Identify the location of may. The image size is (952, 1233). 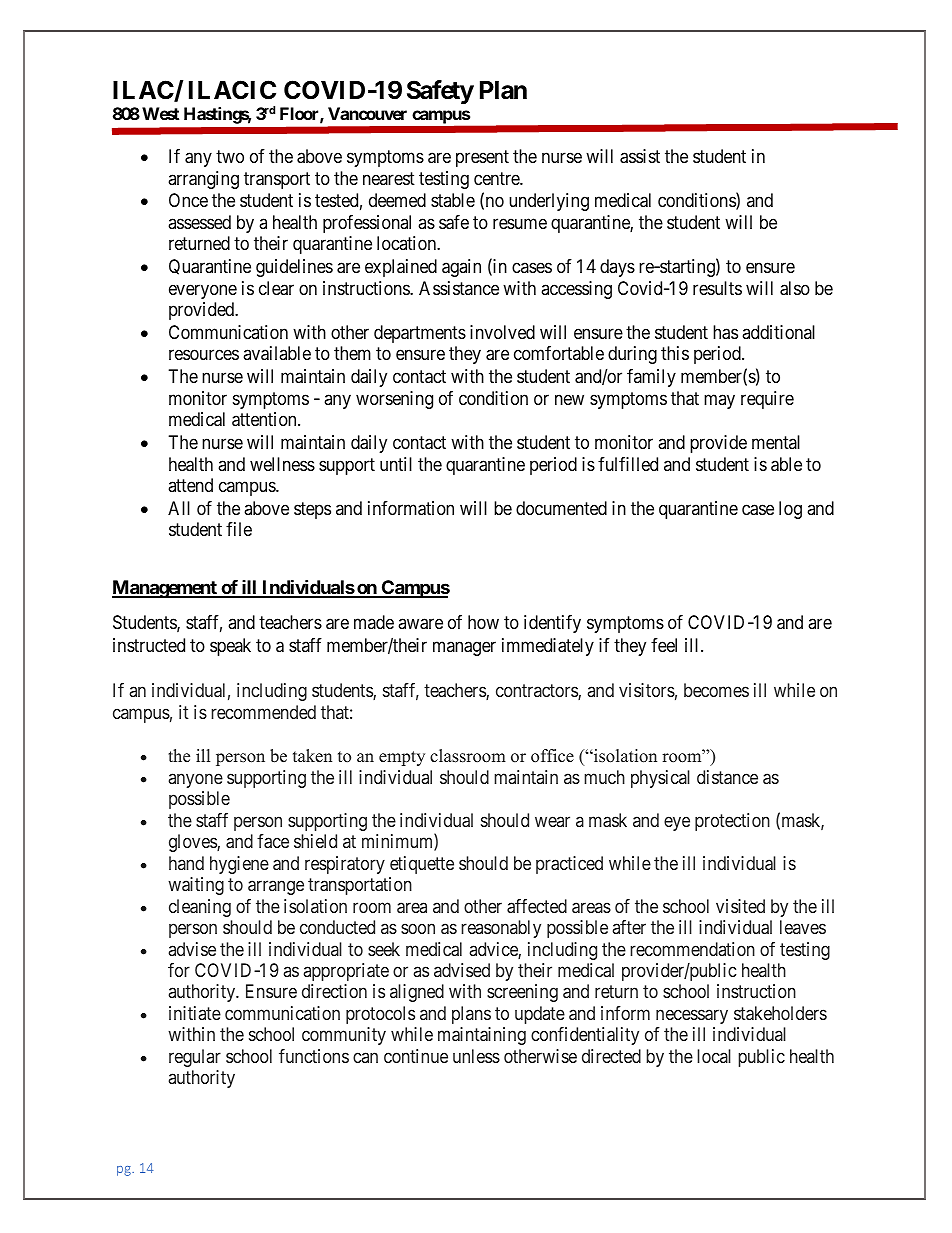
(719, 401).
